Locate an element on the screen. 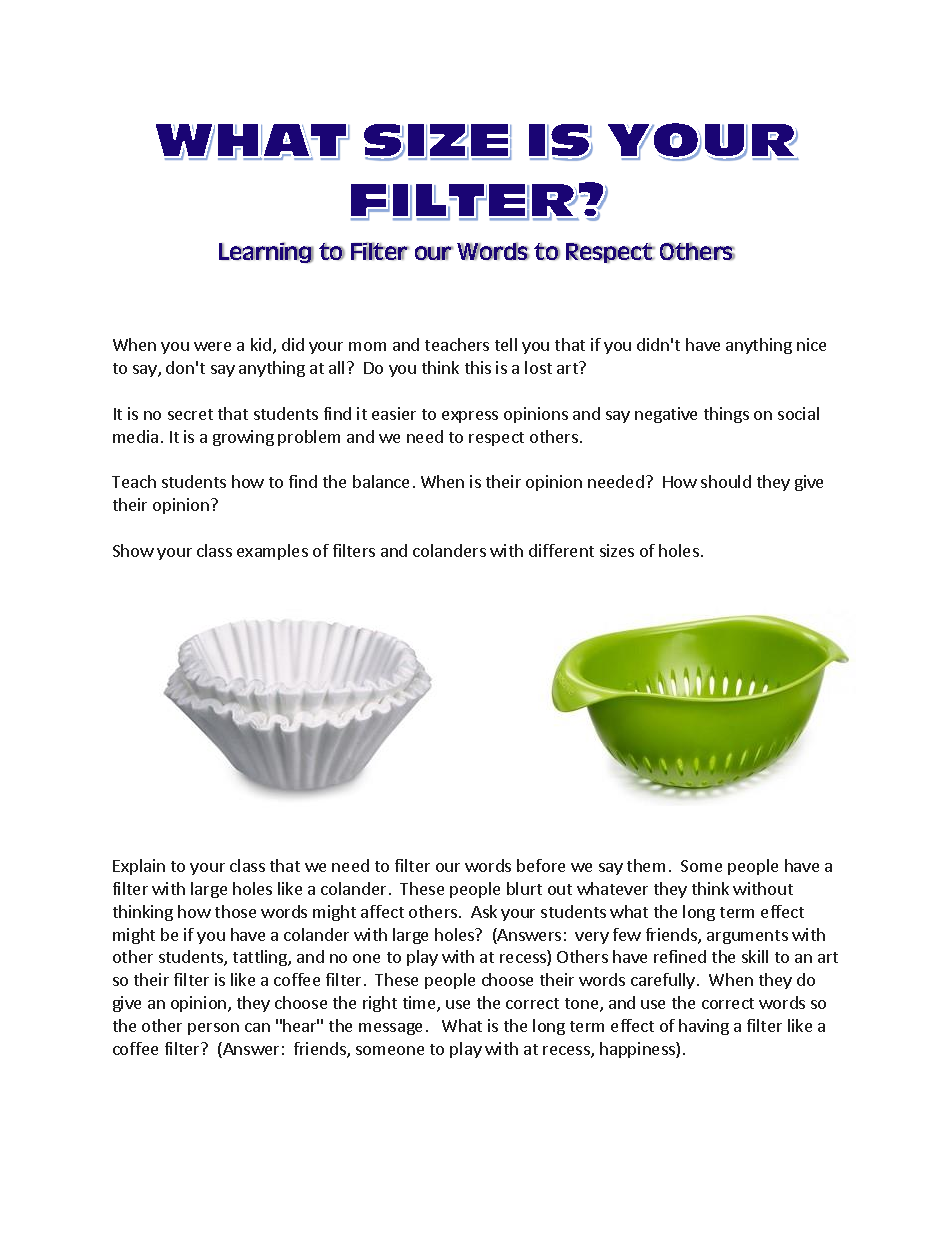 The width and height of the screenshot is (952, 1233). person is located at coordinates (213, 1029).
